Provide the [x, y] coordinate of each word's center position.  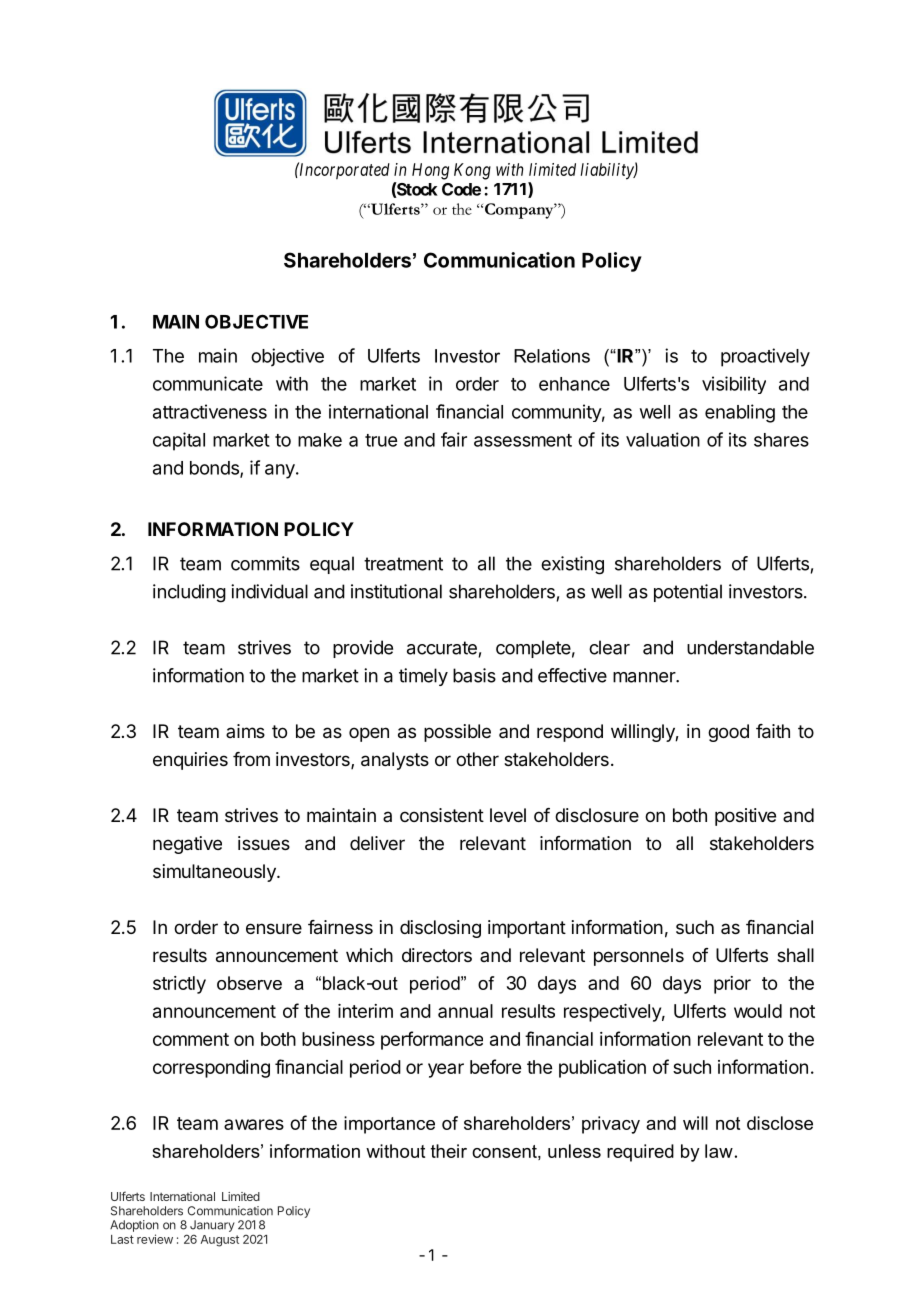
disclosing [440, 929]
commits [265, 563]
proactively [765, 357]
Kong [472, 171]
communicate [208, 383]
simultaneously [215, 873]
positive [745, 817]
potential [688, 593]
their [449, 1151]
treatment [403, 564]
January [212, 1226]
